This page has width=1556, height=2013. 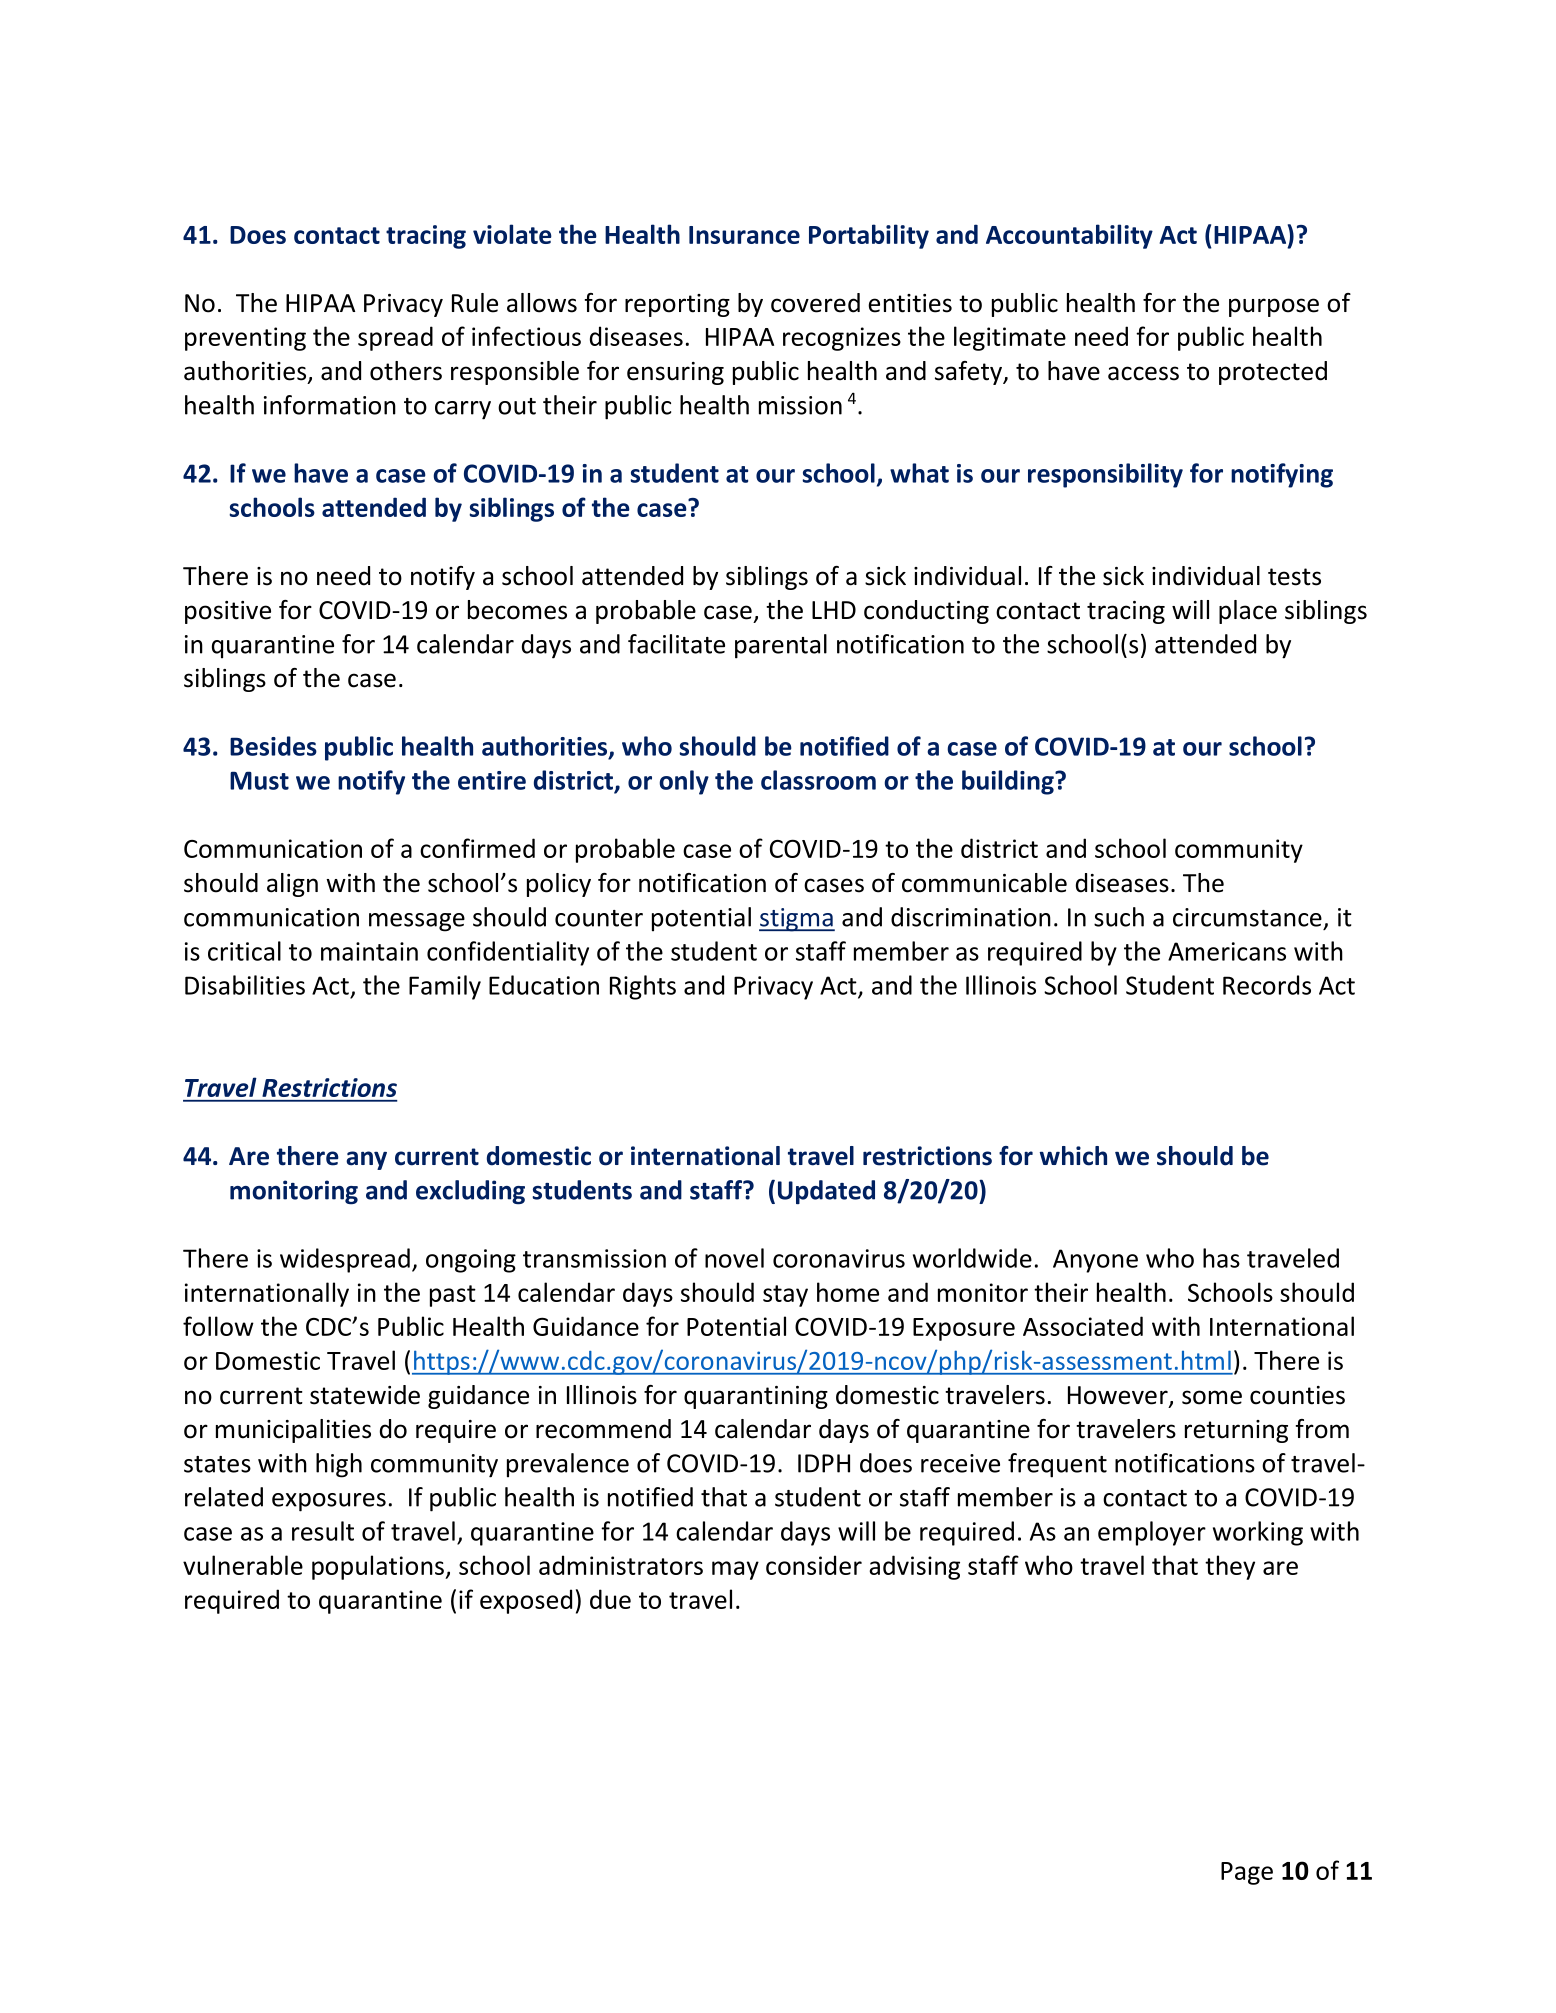 What do you see at coordinates (379, 1567) in the page?
I see `populations` at bounding box center [379, 1567].
